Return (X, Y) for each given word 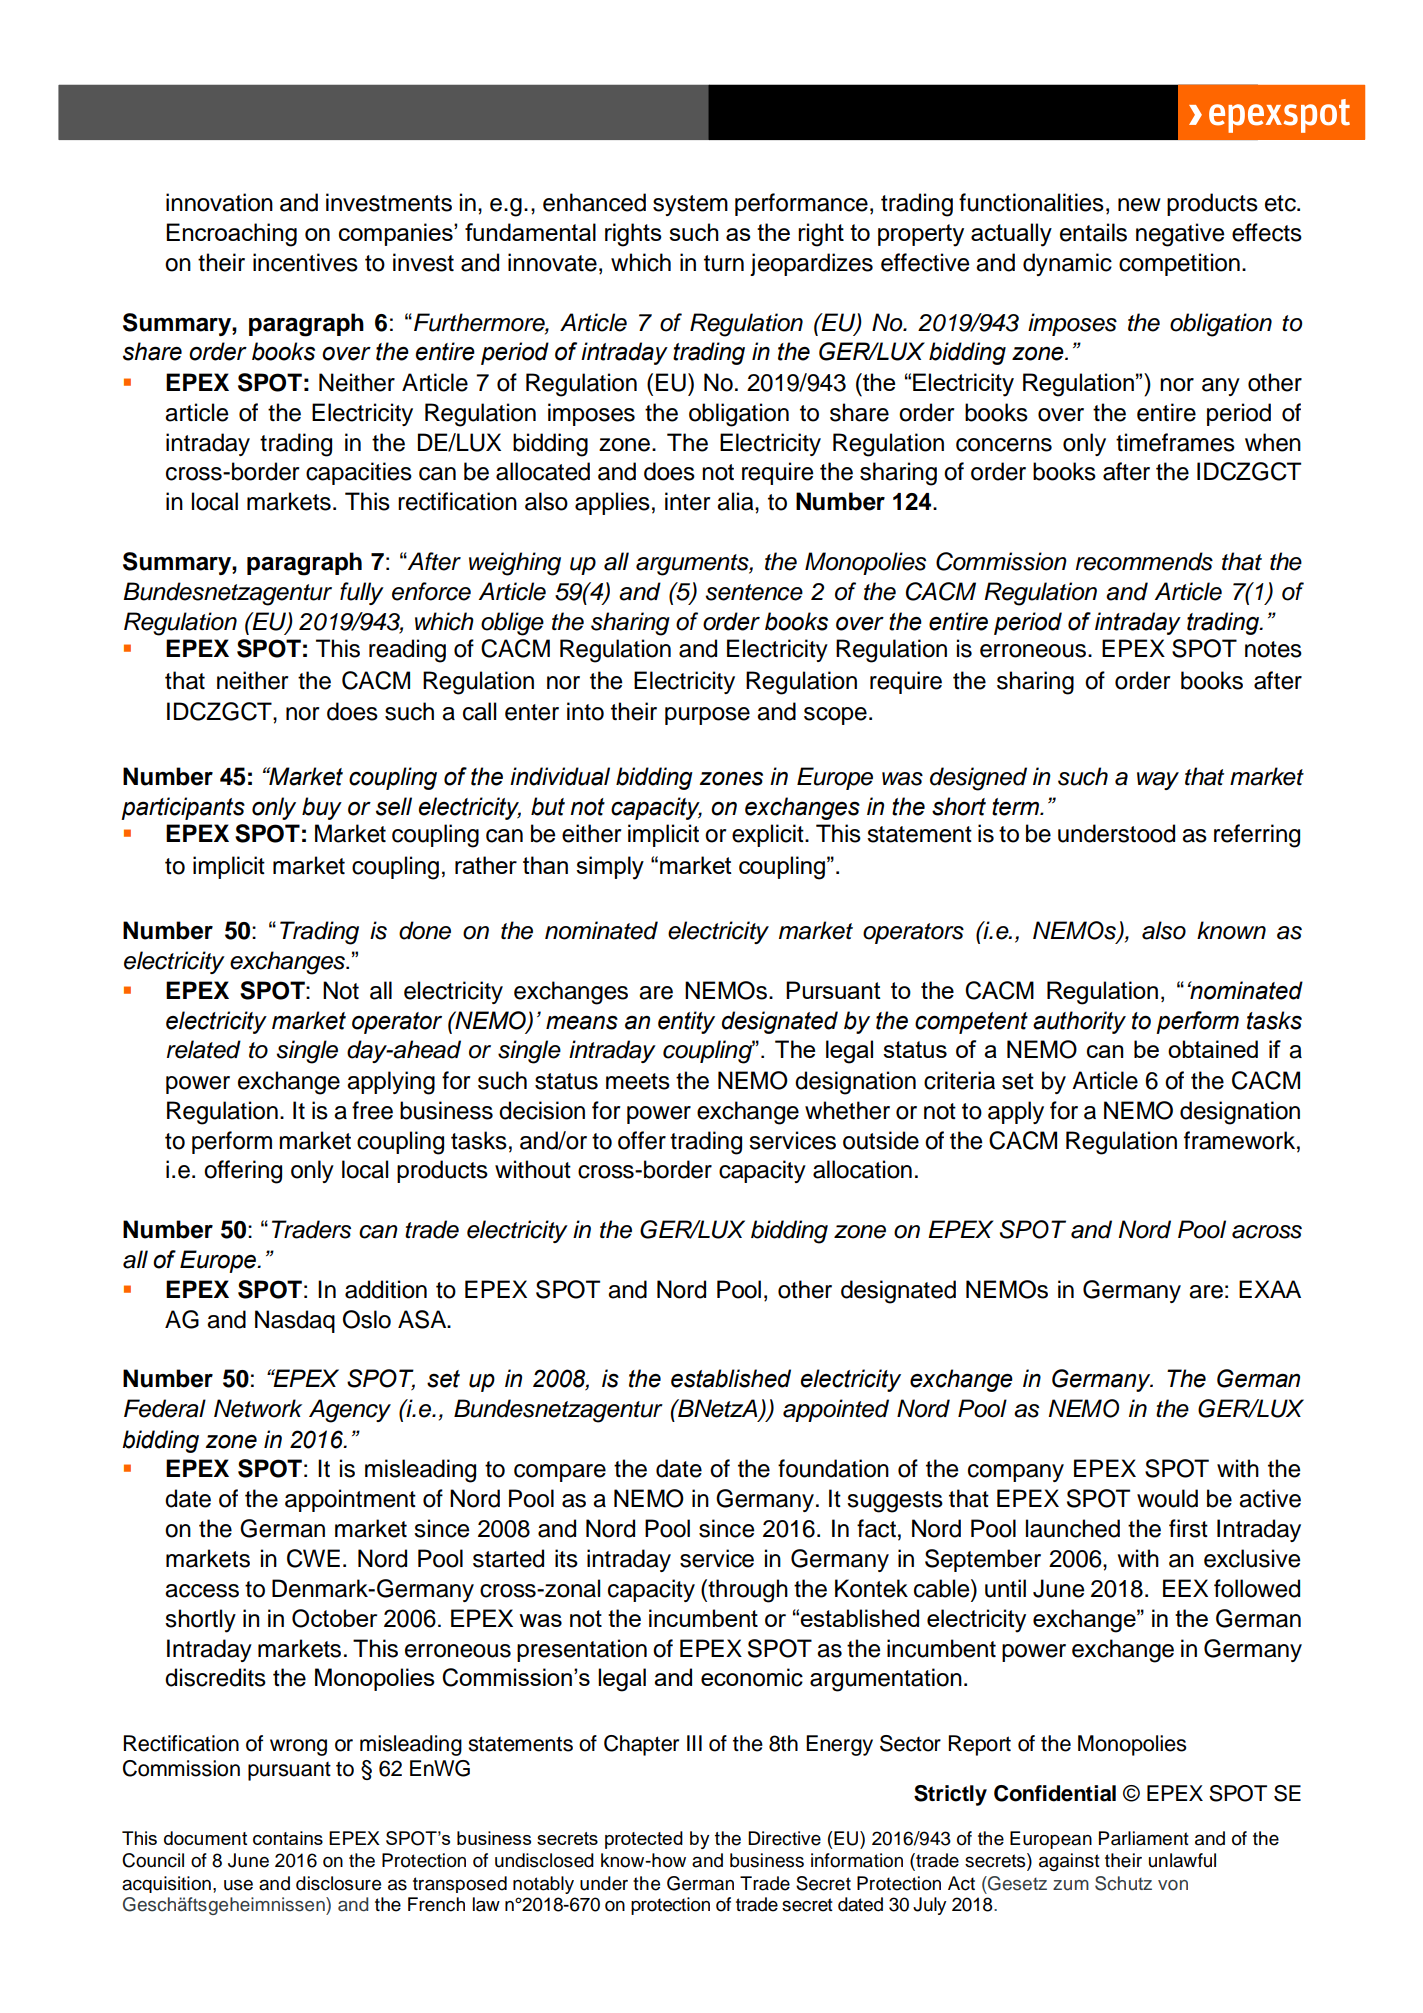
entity (686, 1022)
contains (288, 1838)
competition (1179, 264)
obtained (1213, 1049)
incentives (305, 262)
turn (724, 263)
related (204, 1049)
